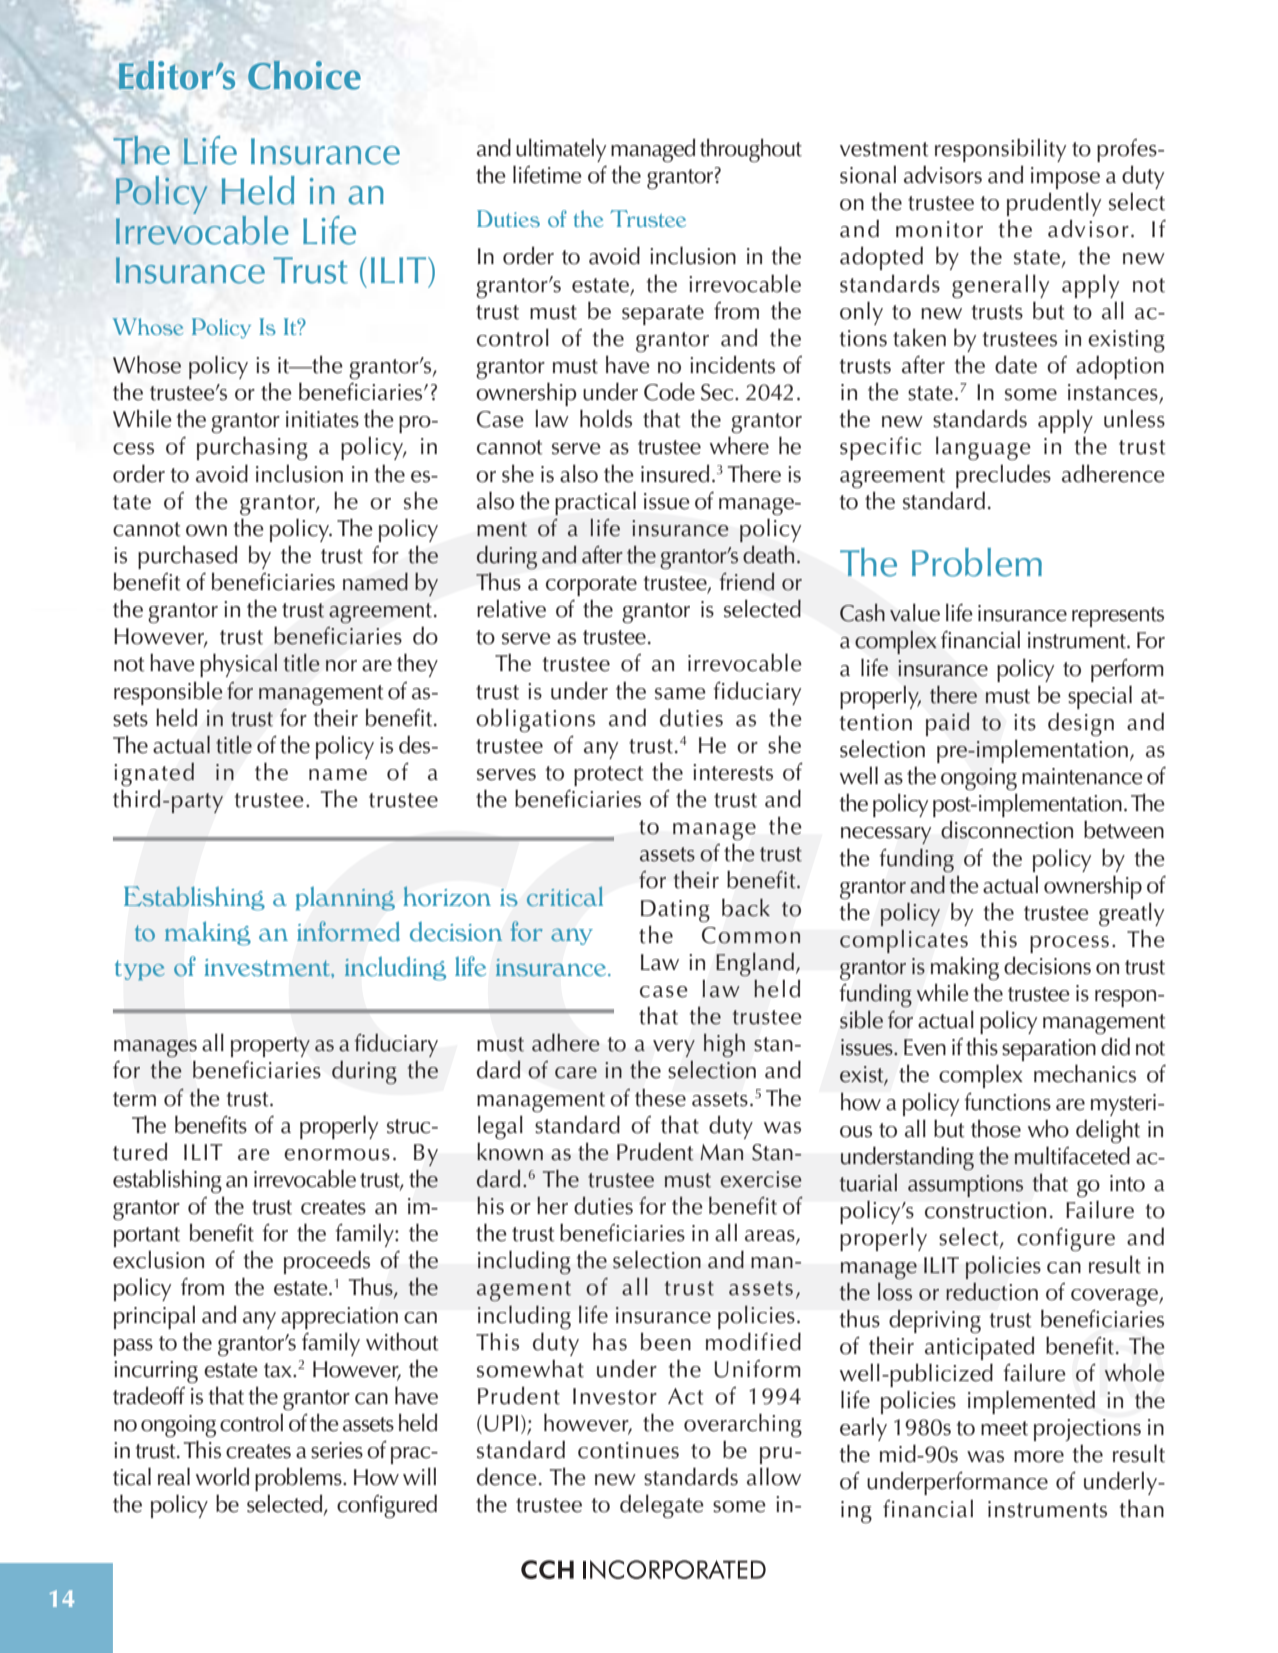  I want to click on impose, so click(1065, 178).
